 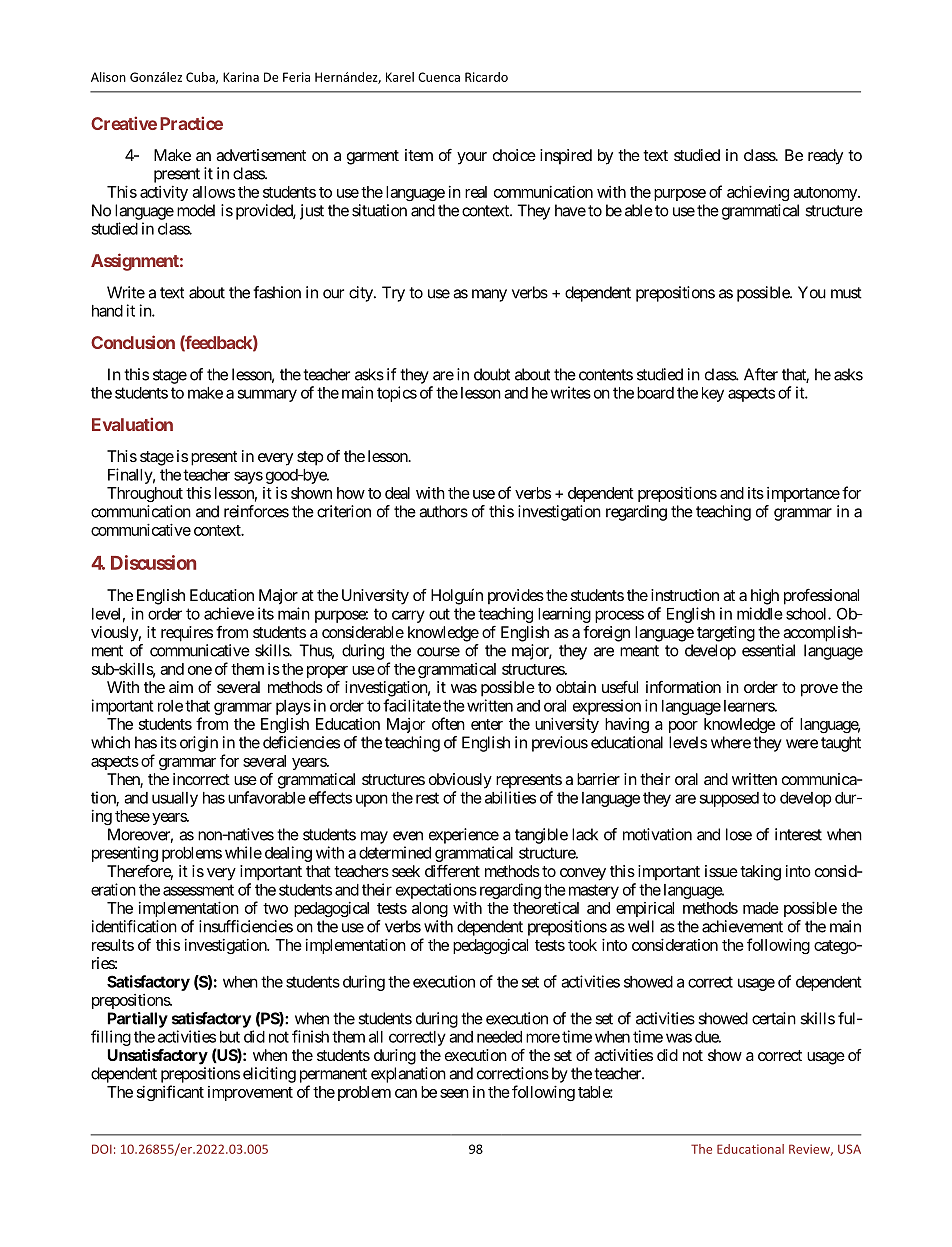 What do you see at coordinates (454, 1093) in the image?
I see `seen` at bounding box center [454, 1093].
